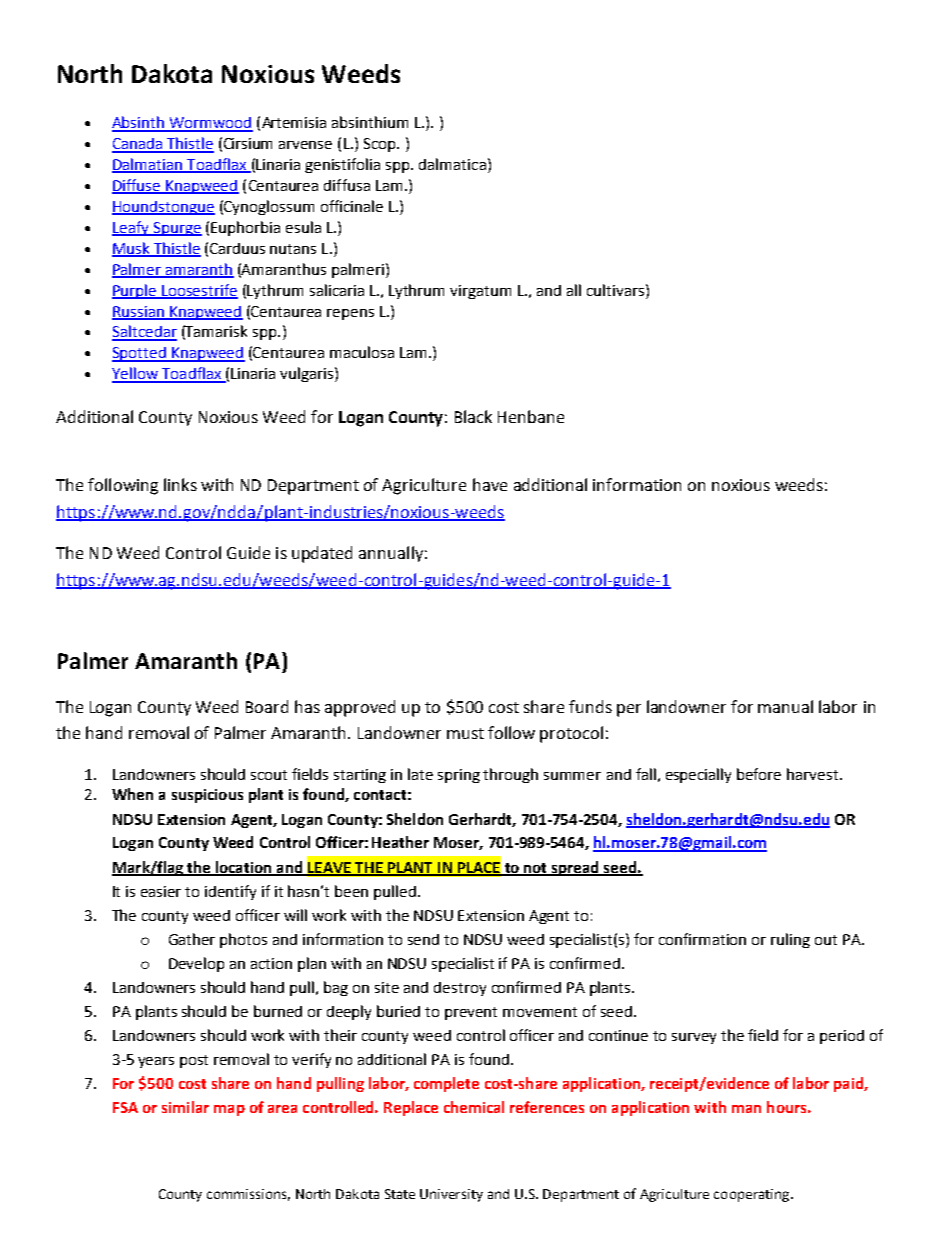  Describe the element at coordinates (136, 374) in the screenshot. I see `Yellow` at that location.
